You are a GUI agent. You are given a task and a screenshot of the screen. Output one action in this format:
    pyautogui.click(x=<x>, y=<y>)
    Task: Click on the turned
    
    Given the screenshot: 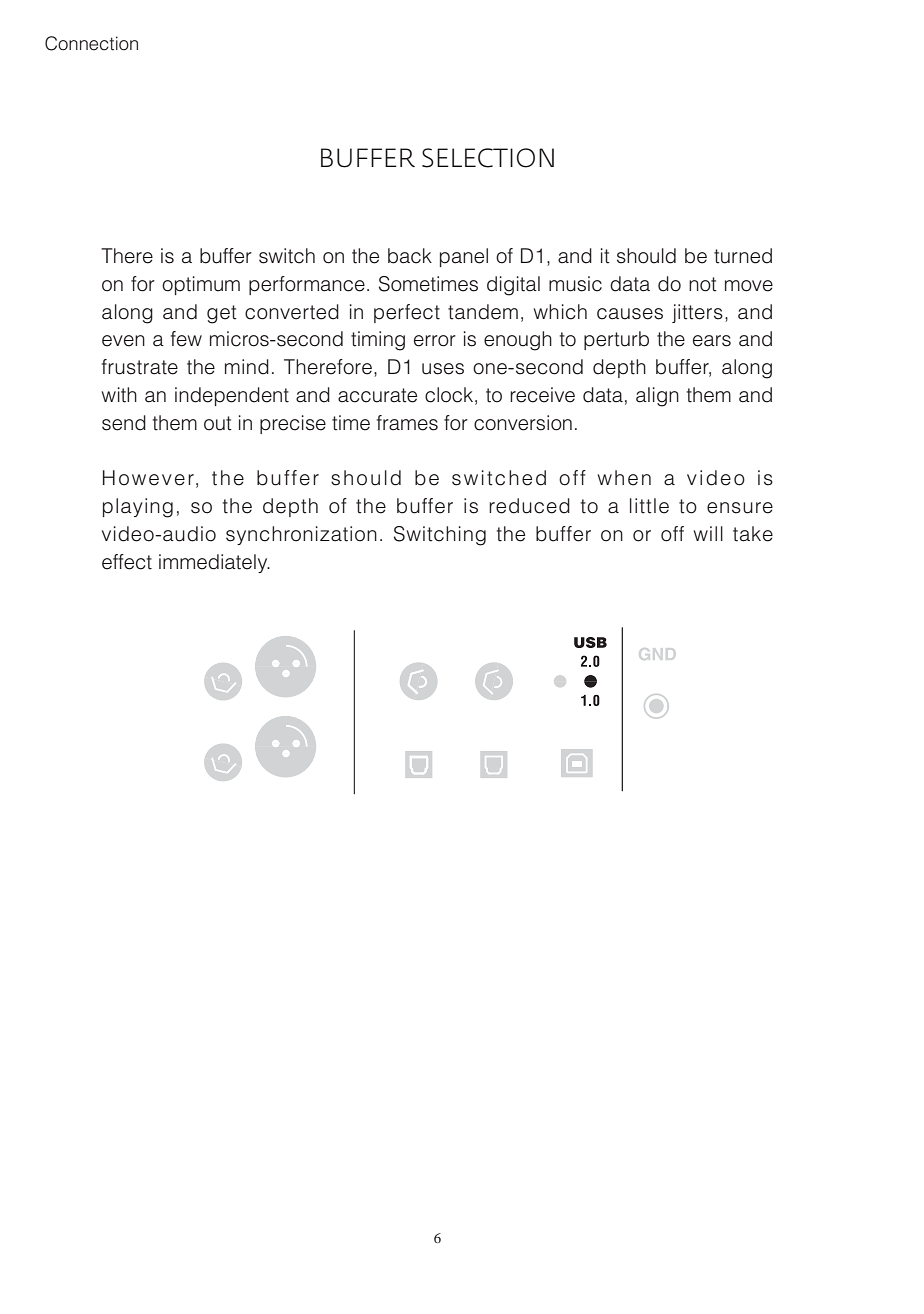 What is the action you would take?
    pyautogui.click(x=743, y=256)
